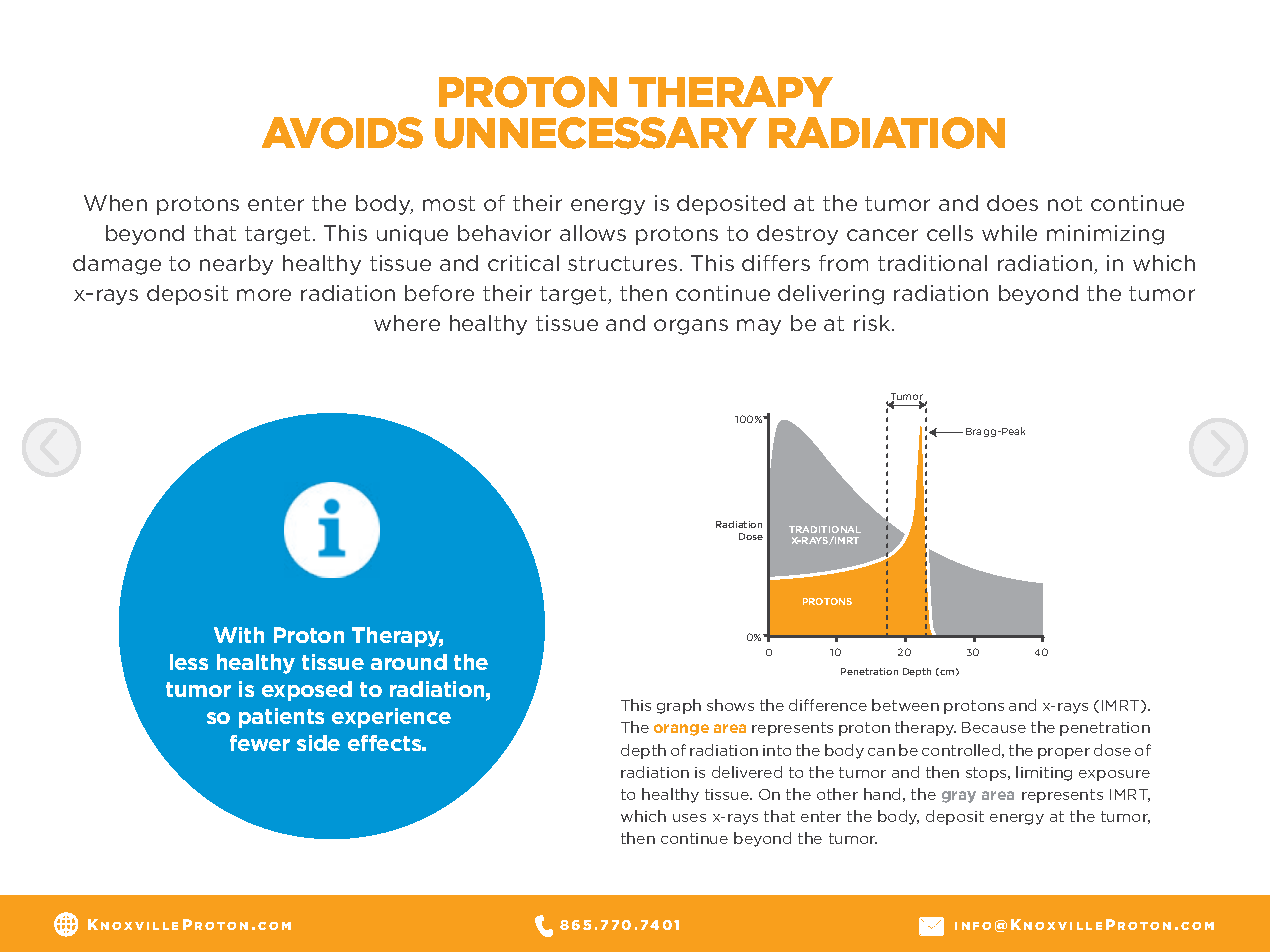  I want to click on organs, so click(691, 327).
